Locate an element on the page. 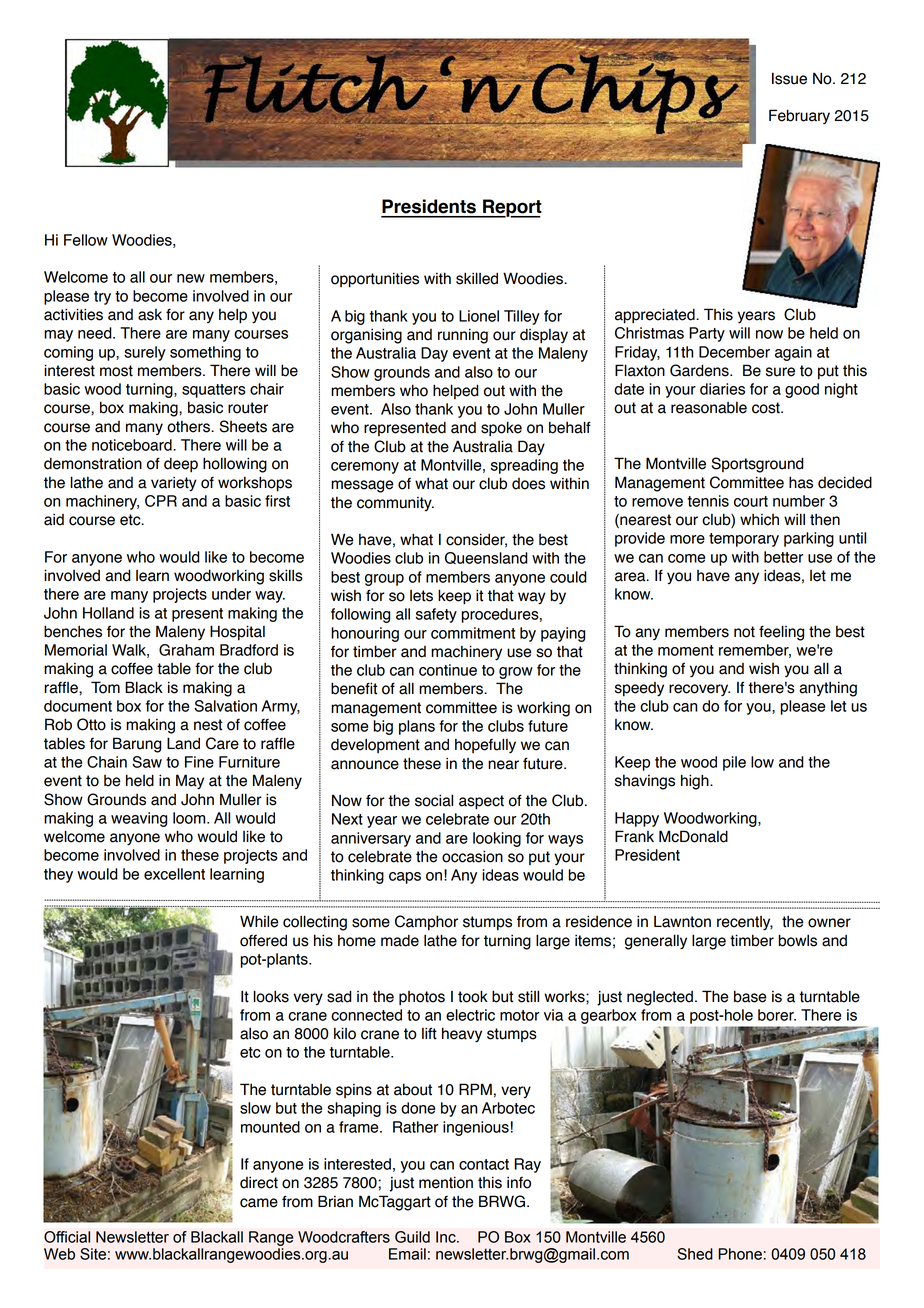  recently is located at coordinates (745, 923).
